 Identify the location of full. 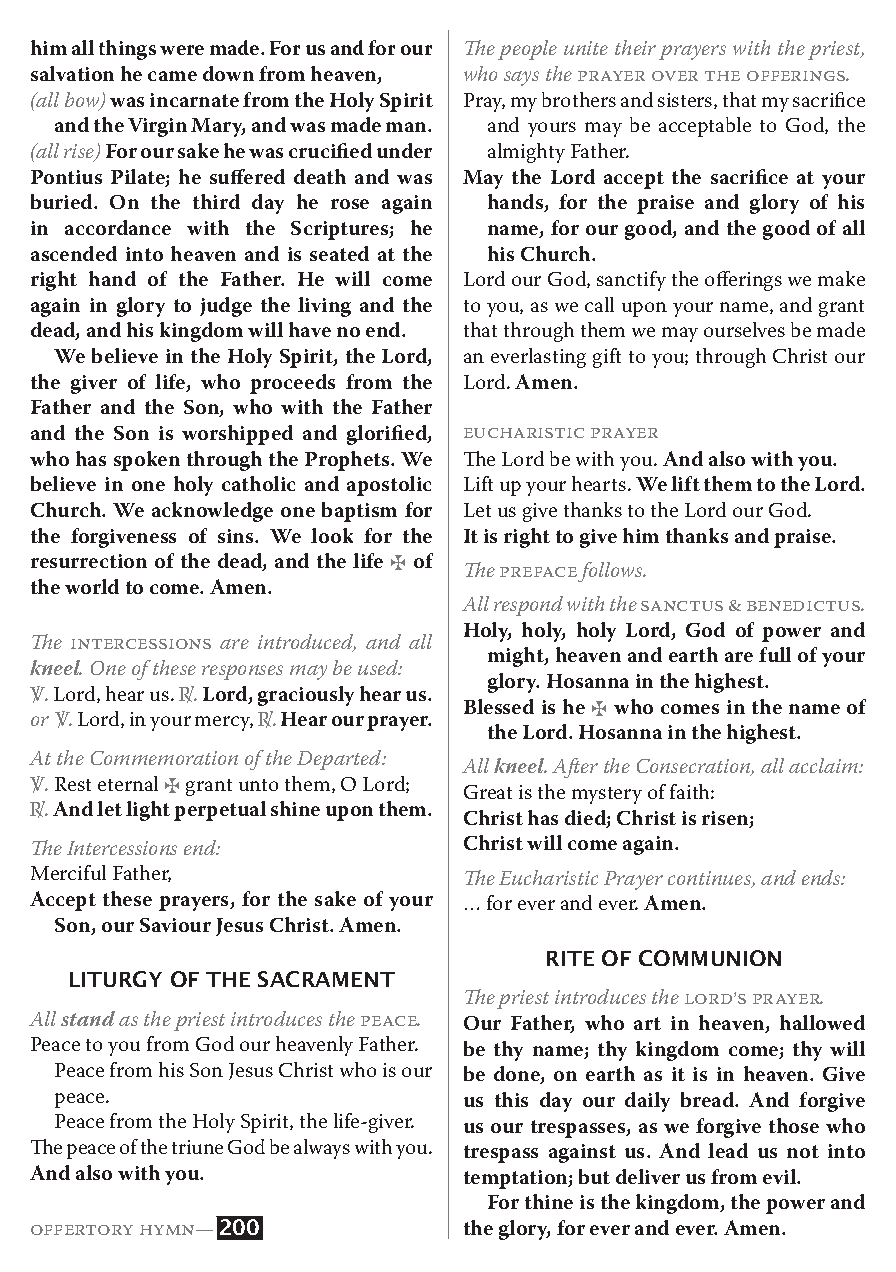
(775, 654).
